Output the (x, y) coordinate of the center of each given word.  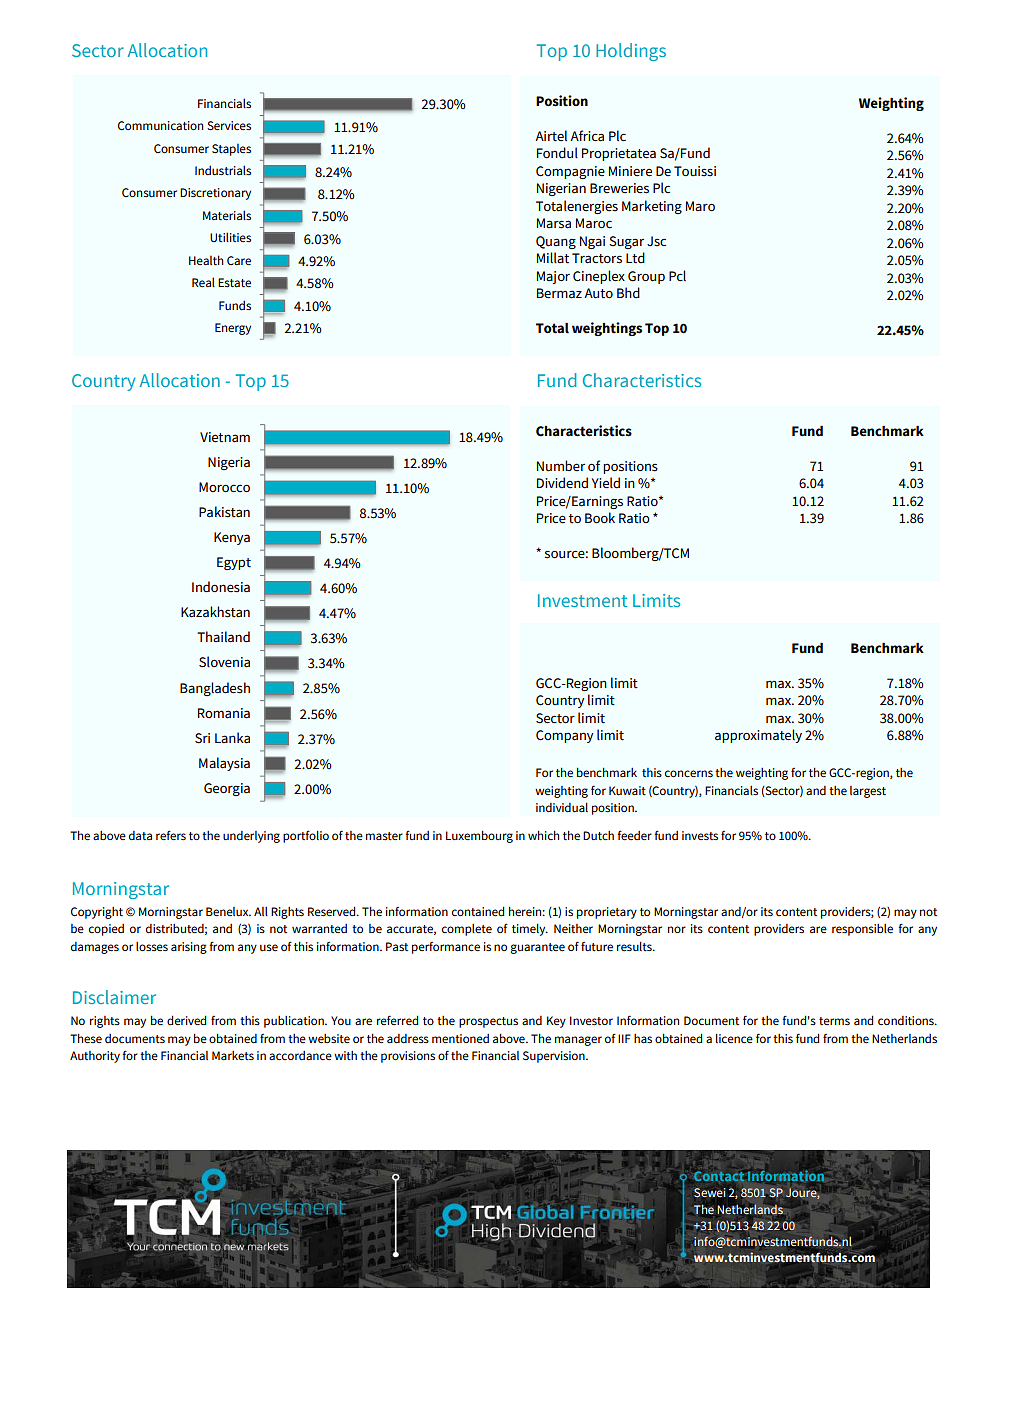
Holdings (631, 52)
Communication (161, 125)
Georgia (227, 789)
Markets (233, 1055)
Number (561, 465)
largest (868, 792)
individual (562, 807)
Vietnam (225, 437)
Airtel (551, 136)
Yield (606, 483)
